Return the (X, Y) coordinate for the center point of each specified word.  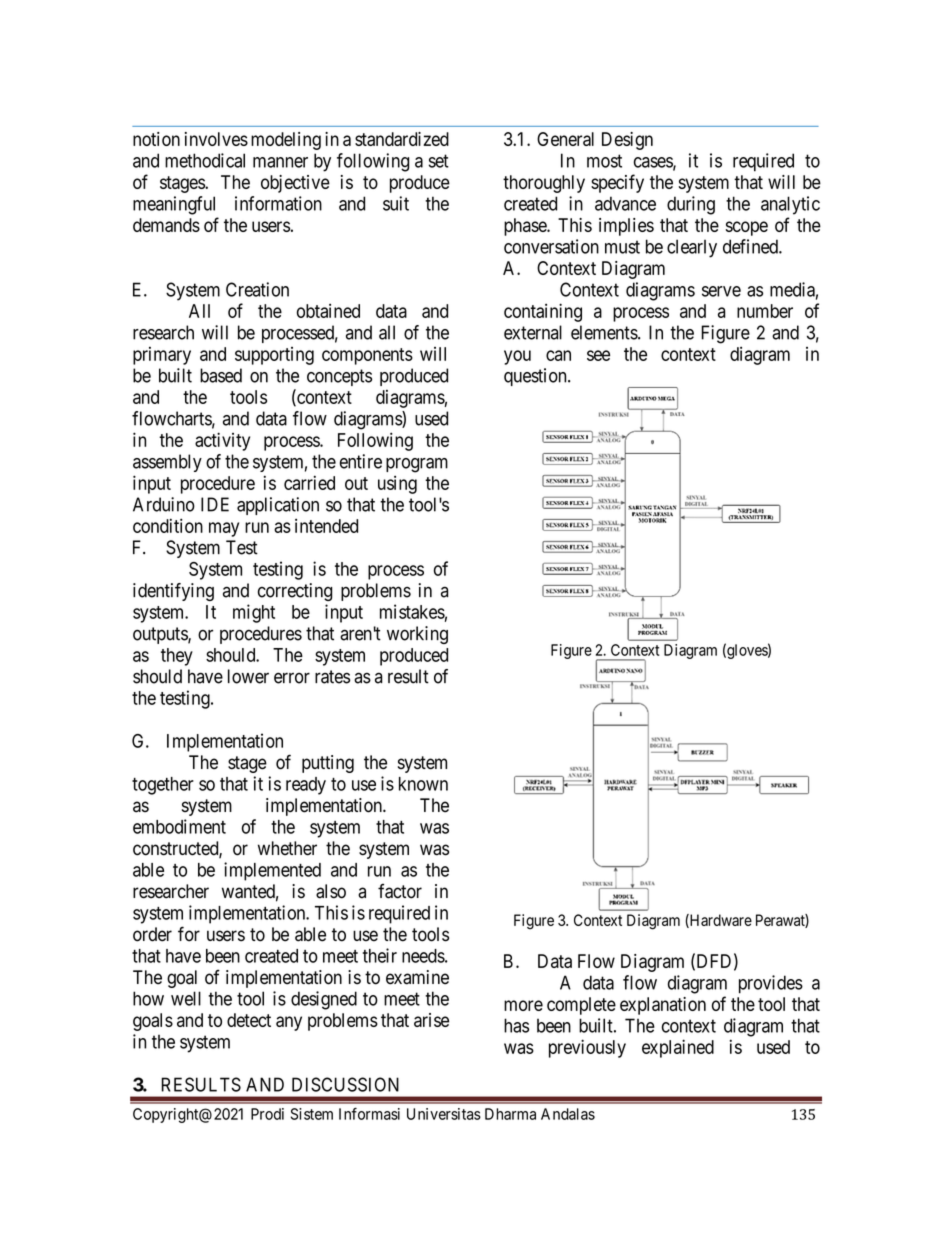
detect (249, 1020)
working (417, 635)
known (423, 784)
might (254, 613)
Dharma (510, 1114)
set (439, 161)
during (691, 205)
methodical (205, 160)
